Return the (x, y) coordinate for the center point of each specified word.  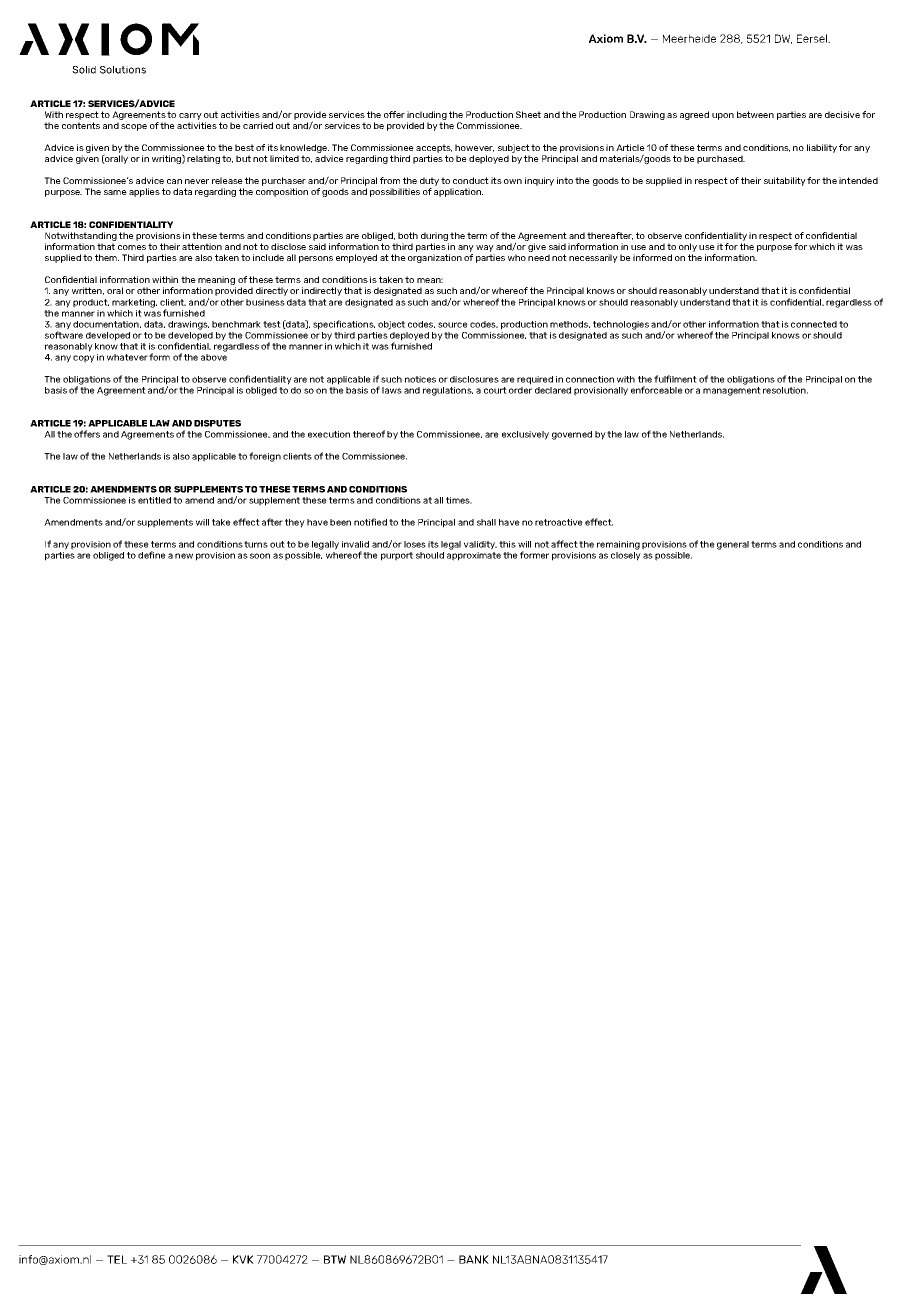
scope (134, 127)
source (453, 325)
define (152, 555)
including (427, 115)
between (755, 114)
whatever (127, 357)
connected (814, 324)
